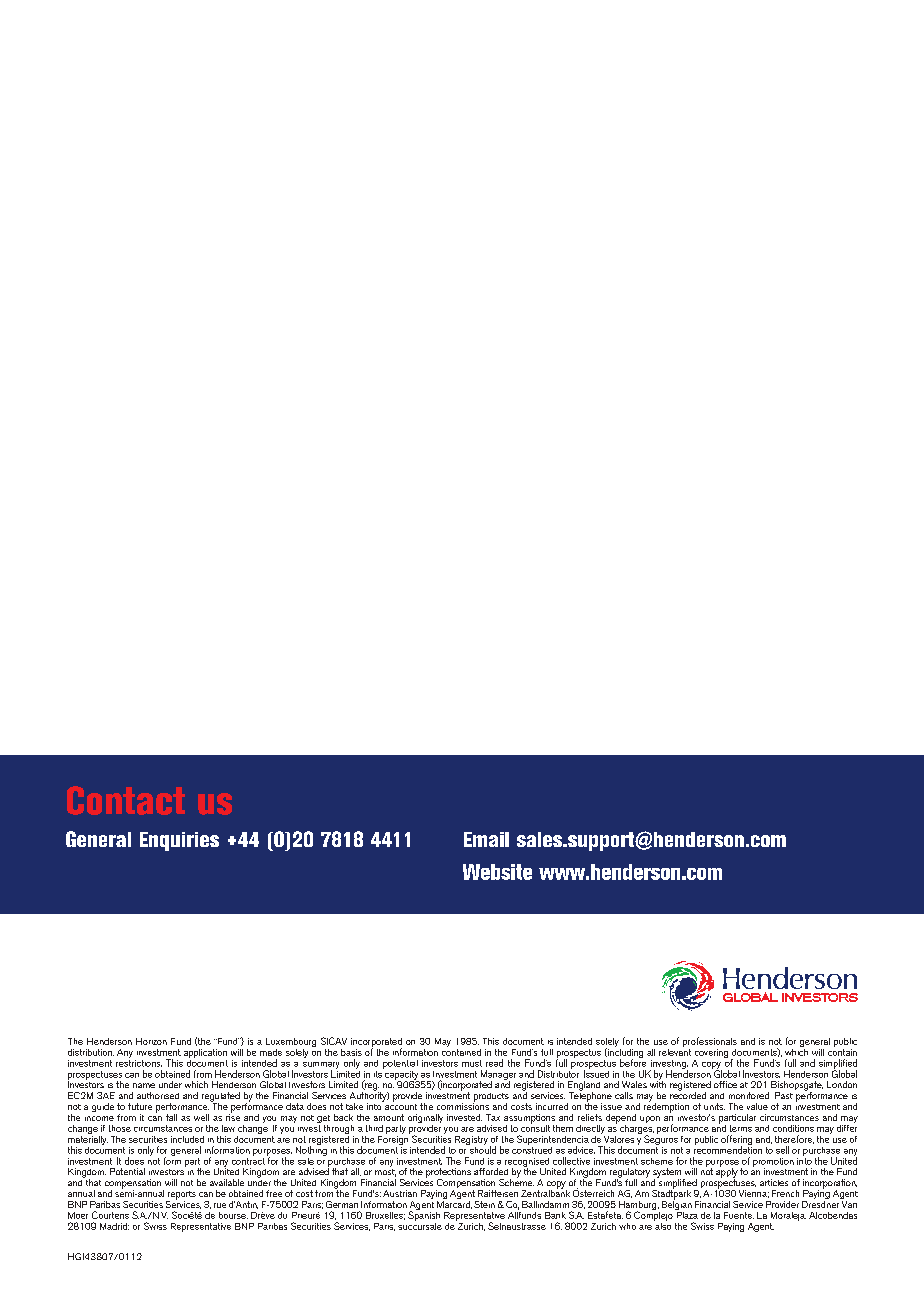  Describe the element at coordinates (472, 1063) in the screenshot. I see `must` at that location.
